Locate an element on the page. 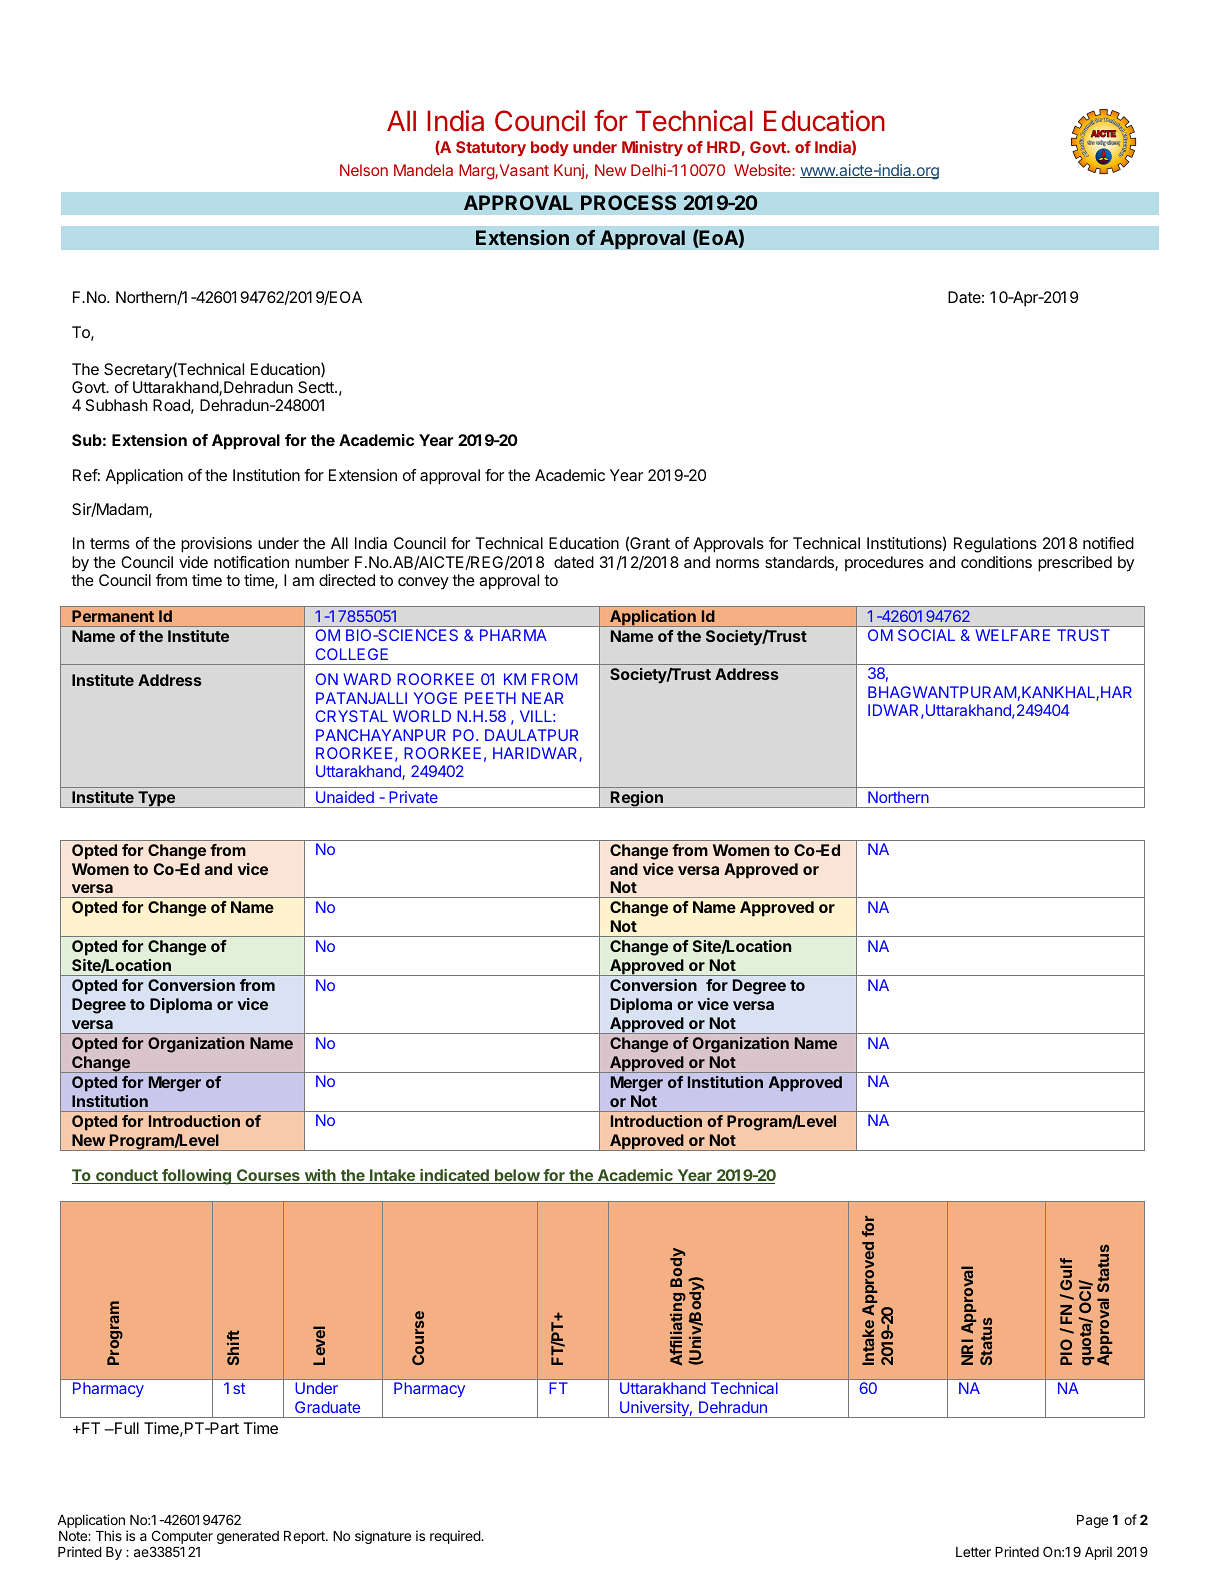 The height and width of the image is (1577, 1219). Regulations is located at coordinates (995, 545).
